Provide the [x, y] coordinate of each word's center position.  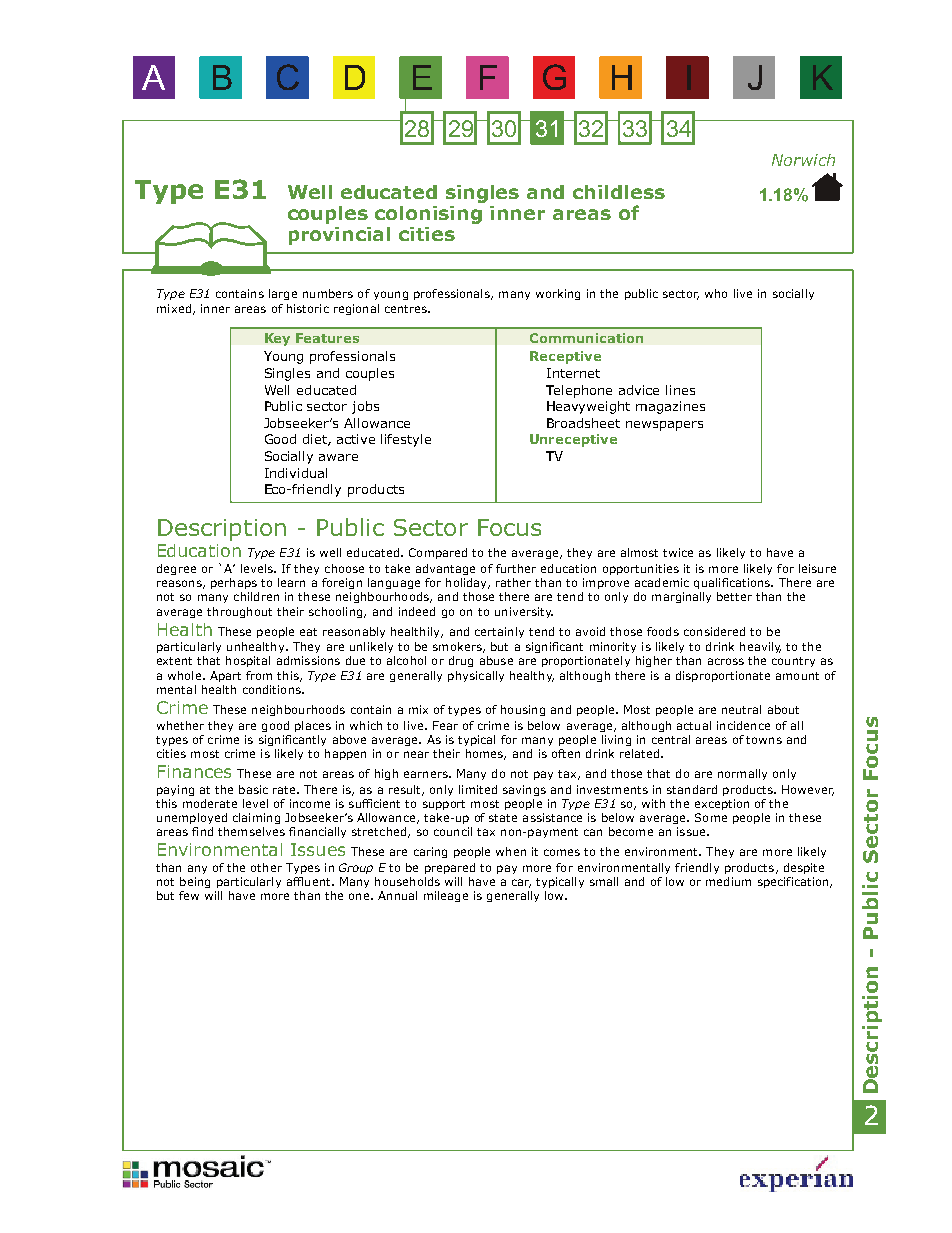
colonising [428, 215]
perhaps [234, 583]
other [266, 867]
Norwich [803, 160]
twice [678, 552]
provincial [339, 236]
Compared [438, 553]
